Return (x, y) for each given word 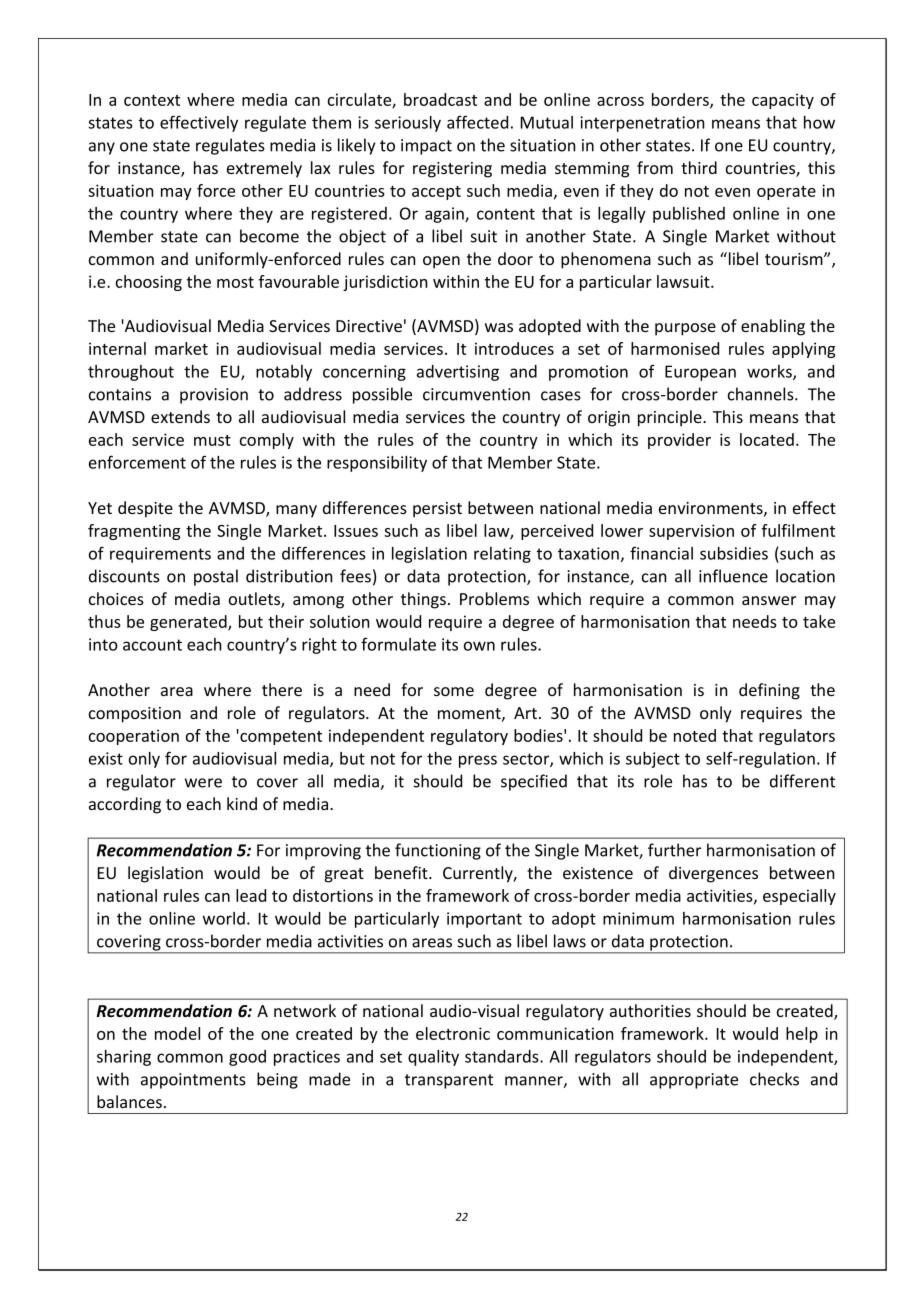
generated (189, 623)
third (699, 167)
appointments (193, 1081)
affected (477, 122)
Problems (494, 598)
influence (733, 576)
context (152, 100)
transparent (449, 1081)
